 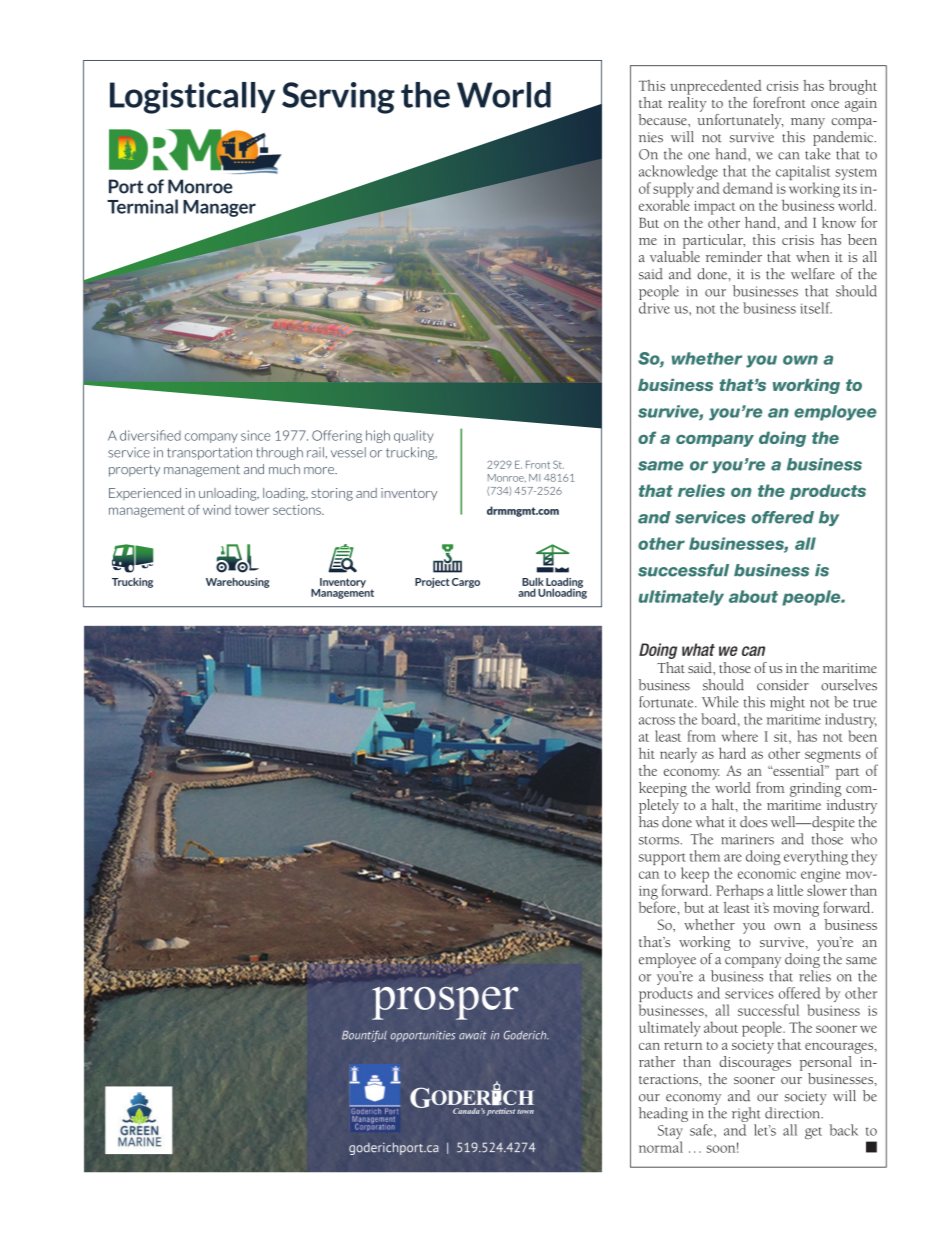 What do you see at coordinates (414, 436) in the screenshot?
I see `quality` at bounding box center [414, 436].
